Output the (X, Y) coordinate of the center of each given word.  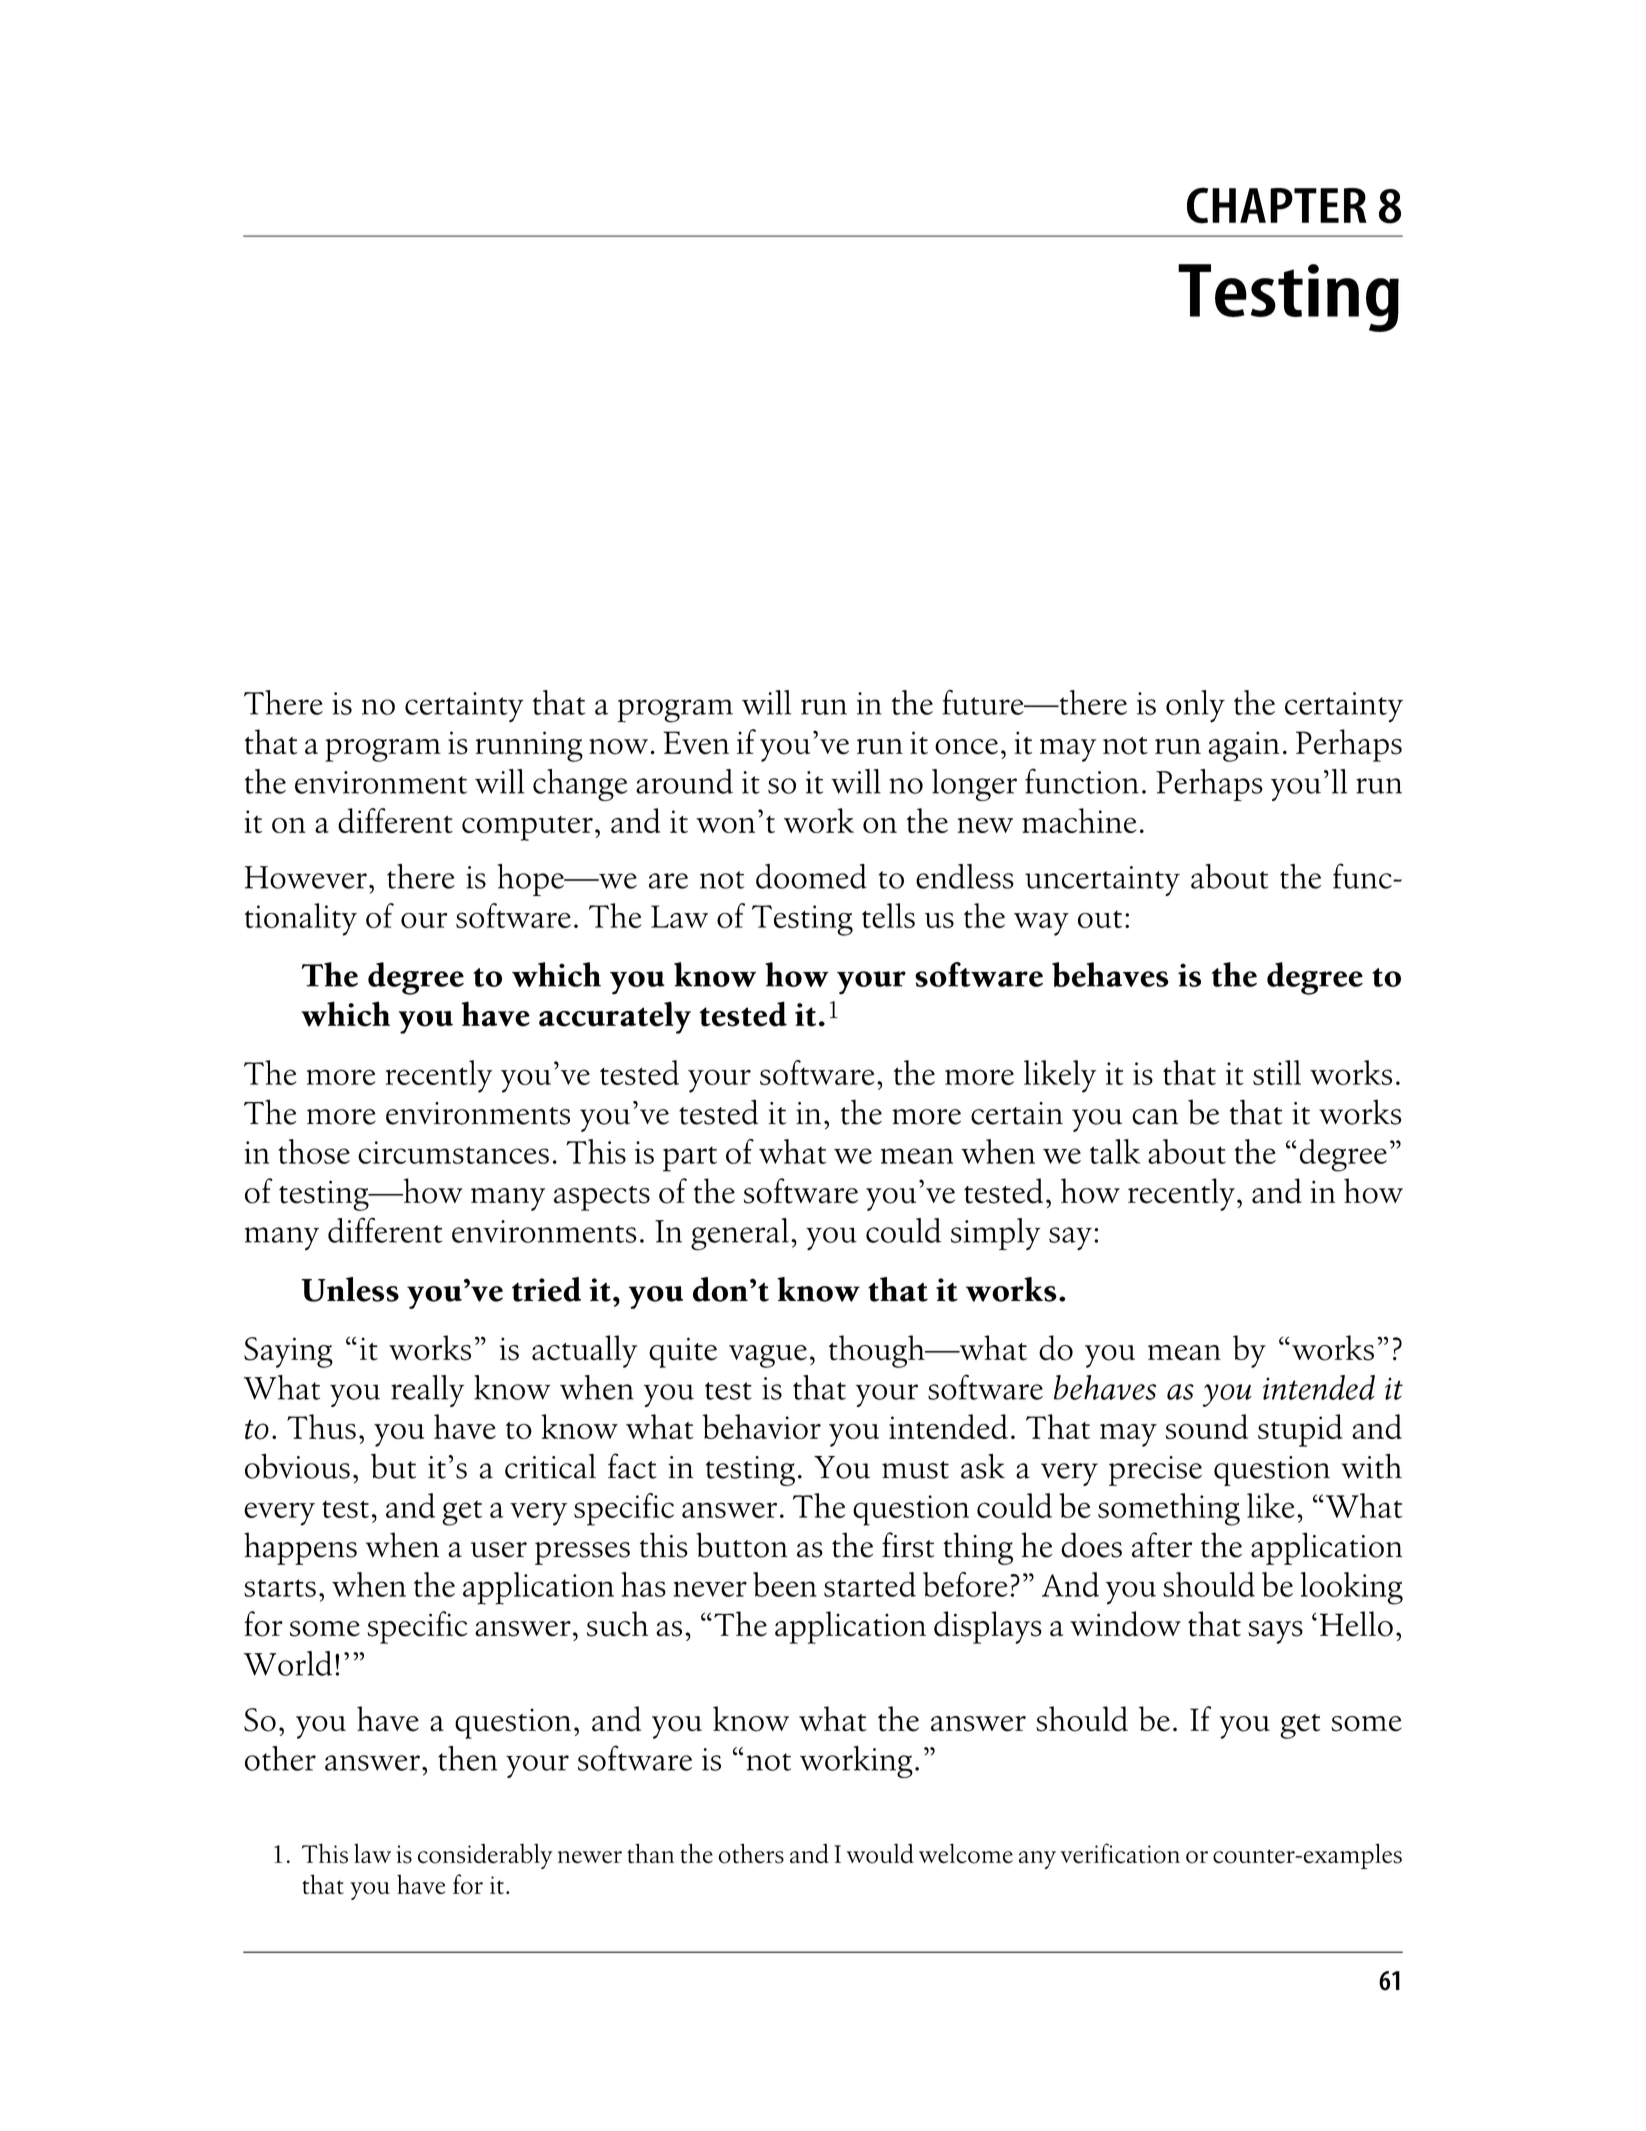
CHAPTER (1277, 205)
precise (1155, 1471)
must (915, 1470)
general (740, 1234)
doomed (811, 876)
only (1195, 706)
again (1243, 746)
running (529, 746)
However (306, 877)
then (467, 1758)
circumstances (453, 1152)
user (499, 1550)
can (1155, 1117)
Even (696, 743)
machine (1079, 820)
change (580, 785)
